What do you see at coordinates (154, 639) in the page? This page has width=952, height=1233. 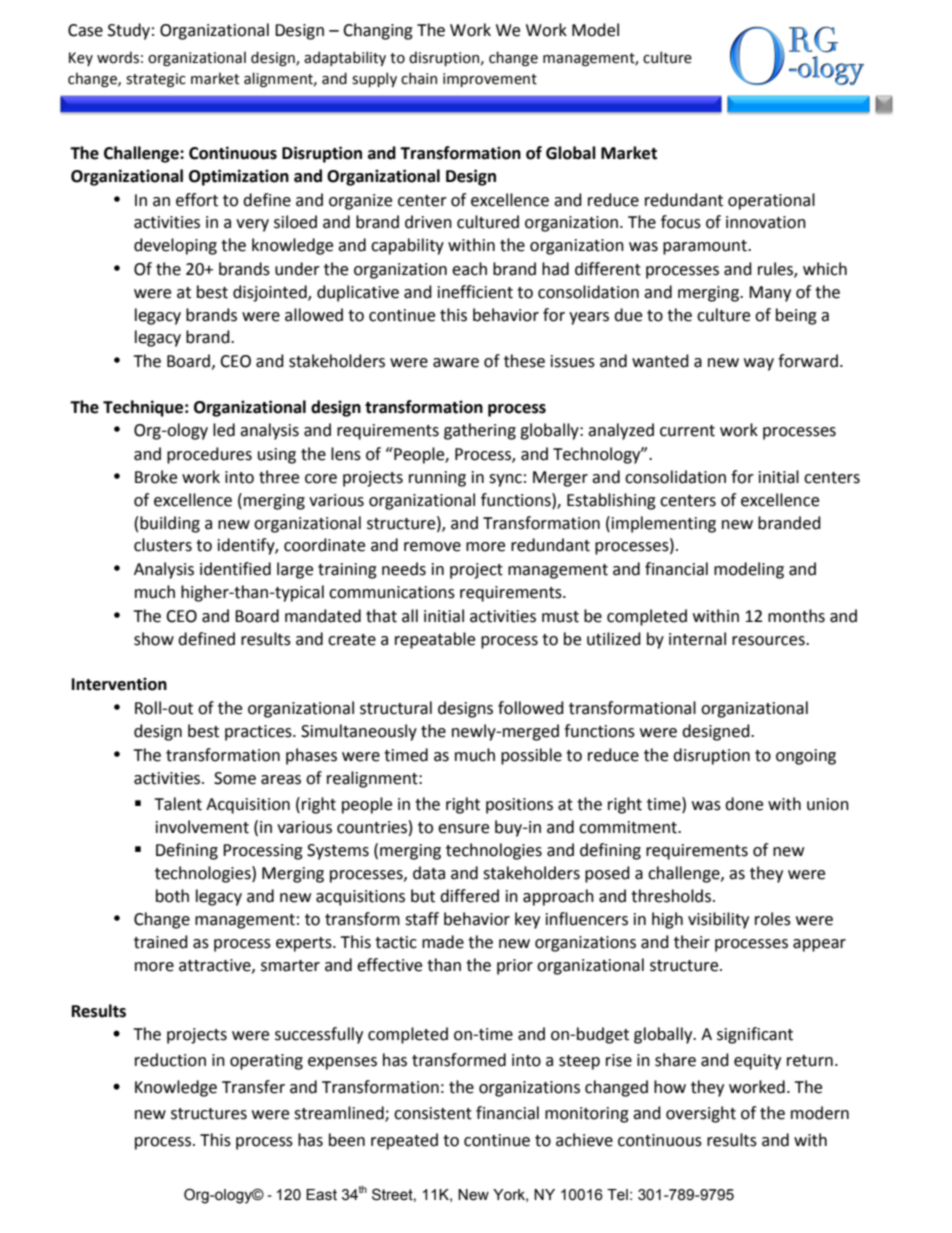 I see `show` at bounding box center [154, 639].
